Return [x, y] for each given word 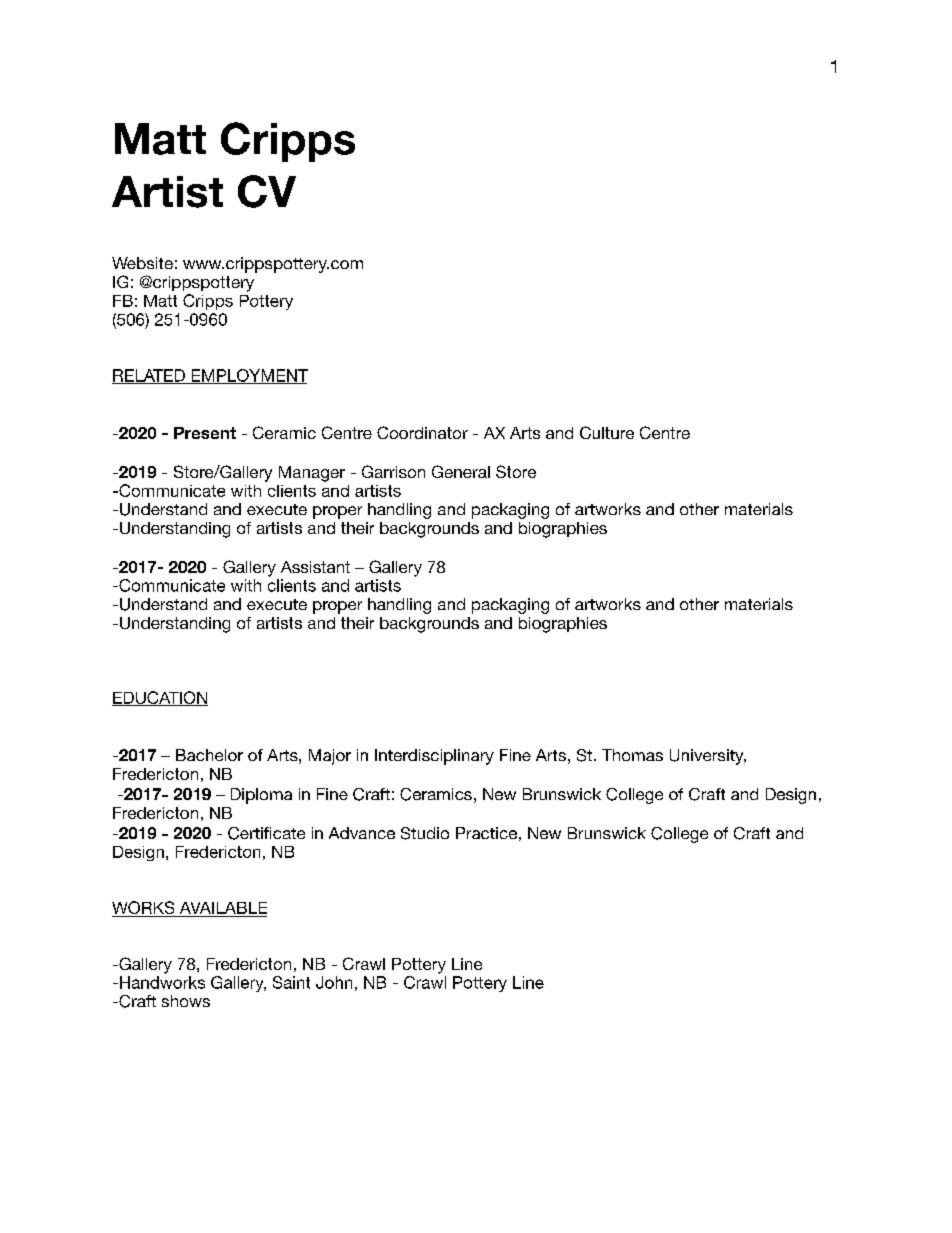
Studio [425, 833]
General [461, 471]
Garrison [393, 471]
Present [205, 433]
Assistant [315, 567]
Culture [607, 432]
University [708, 757]
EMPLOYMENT [248, 376]
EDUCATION [160, 698]
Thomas [632, 755]
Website [142, 263]
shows [186, 1001]
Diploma [261, 796]
